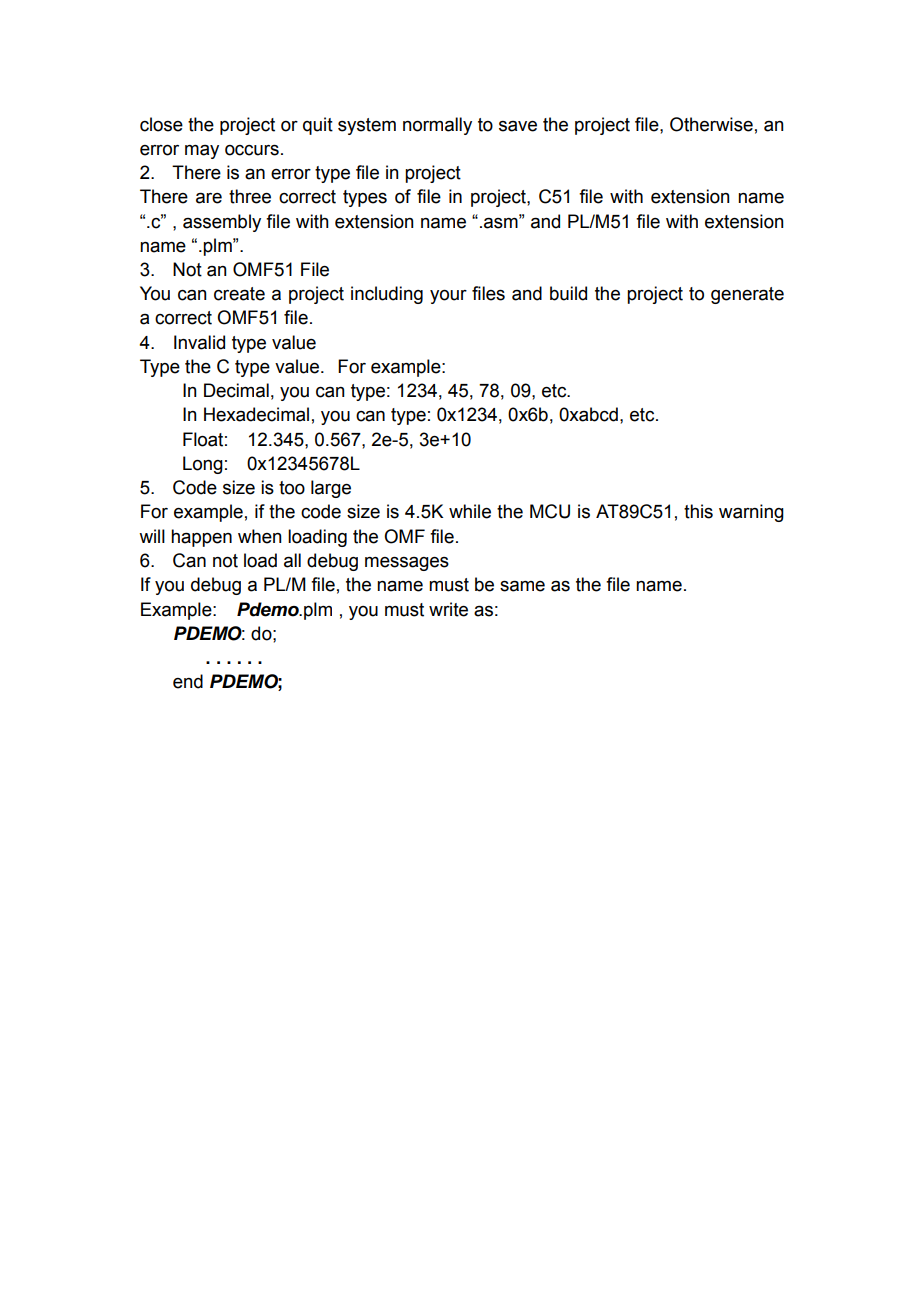 This document has width=924, height=1308. What do you see at coordinates (448, 297) in the document?
I see `your` at bounding box center [448, 297].
